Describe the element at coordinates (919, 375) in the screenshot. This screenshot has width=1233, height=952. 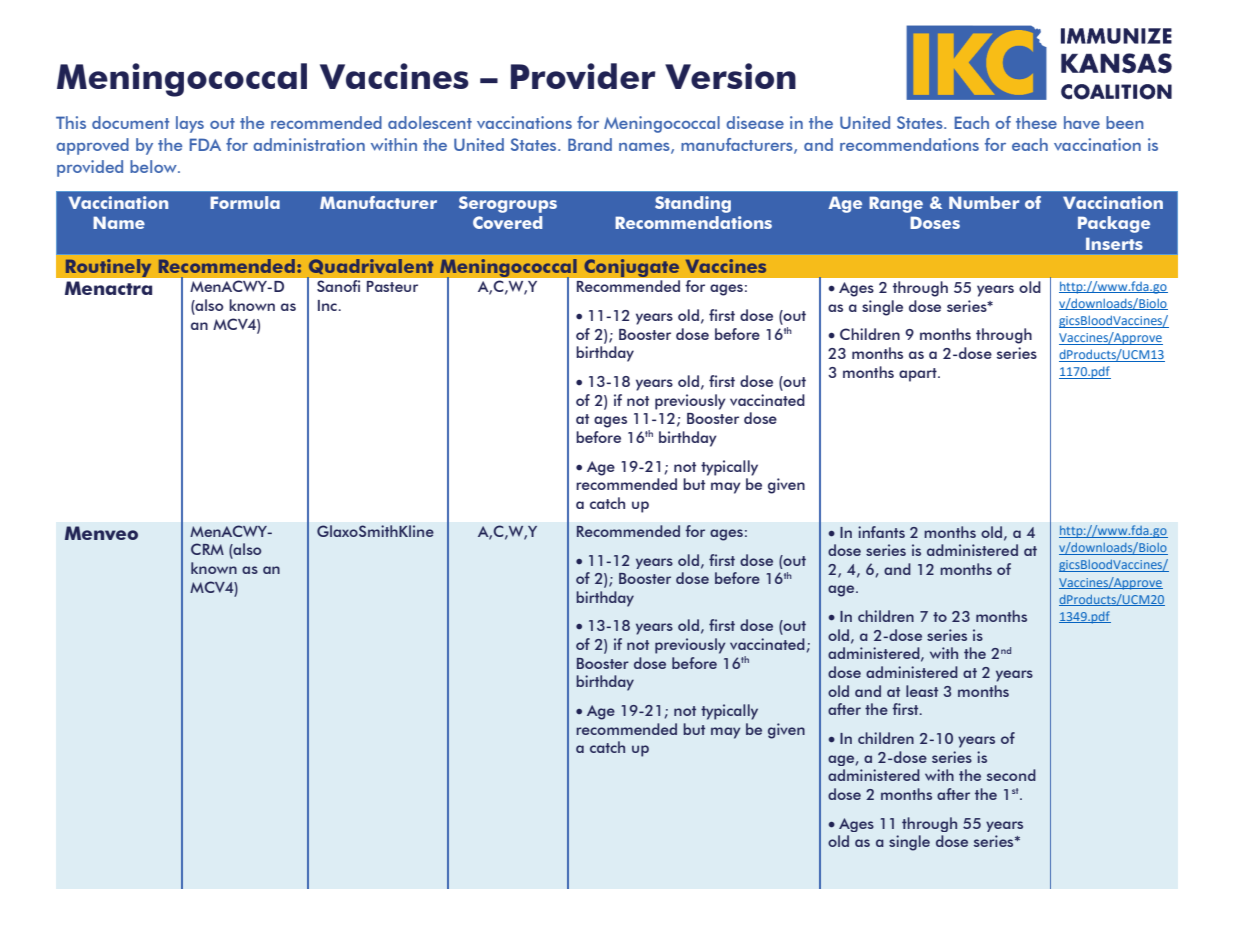
I see `apart` at that location.
